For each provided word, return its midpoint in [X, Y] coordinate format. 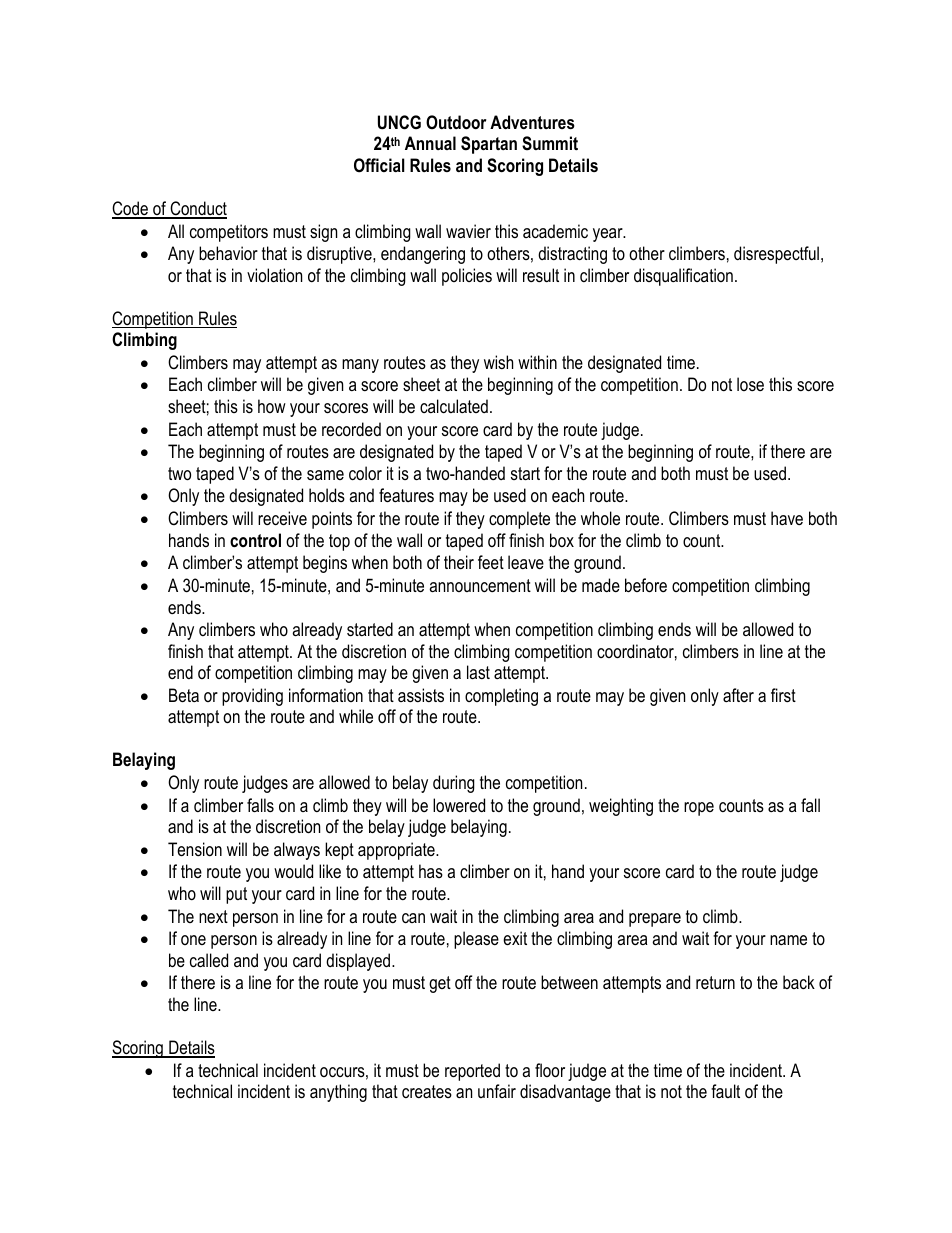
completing [501, 697]
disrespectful [776, 255]
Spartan [489, 145]
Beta [184, 695]
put [236, 895]
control [255, 540]
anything [338, 1093]
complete [519, 520]
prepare [655, 920]
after [738, 695]
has [431, 871]
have [787, 518]
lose [750, 384]
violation [274, 275]
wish [498, 362]
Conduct [197, 209]
